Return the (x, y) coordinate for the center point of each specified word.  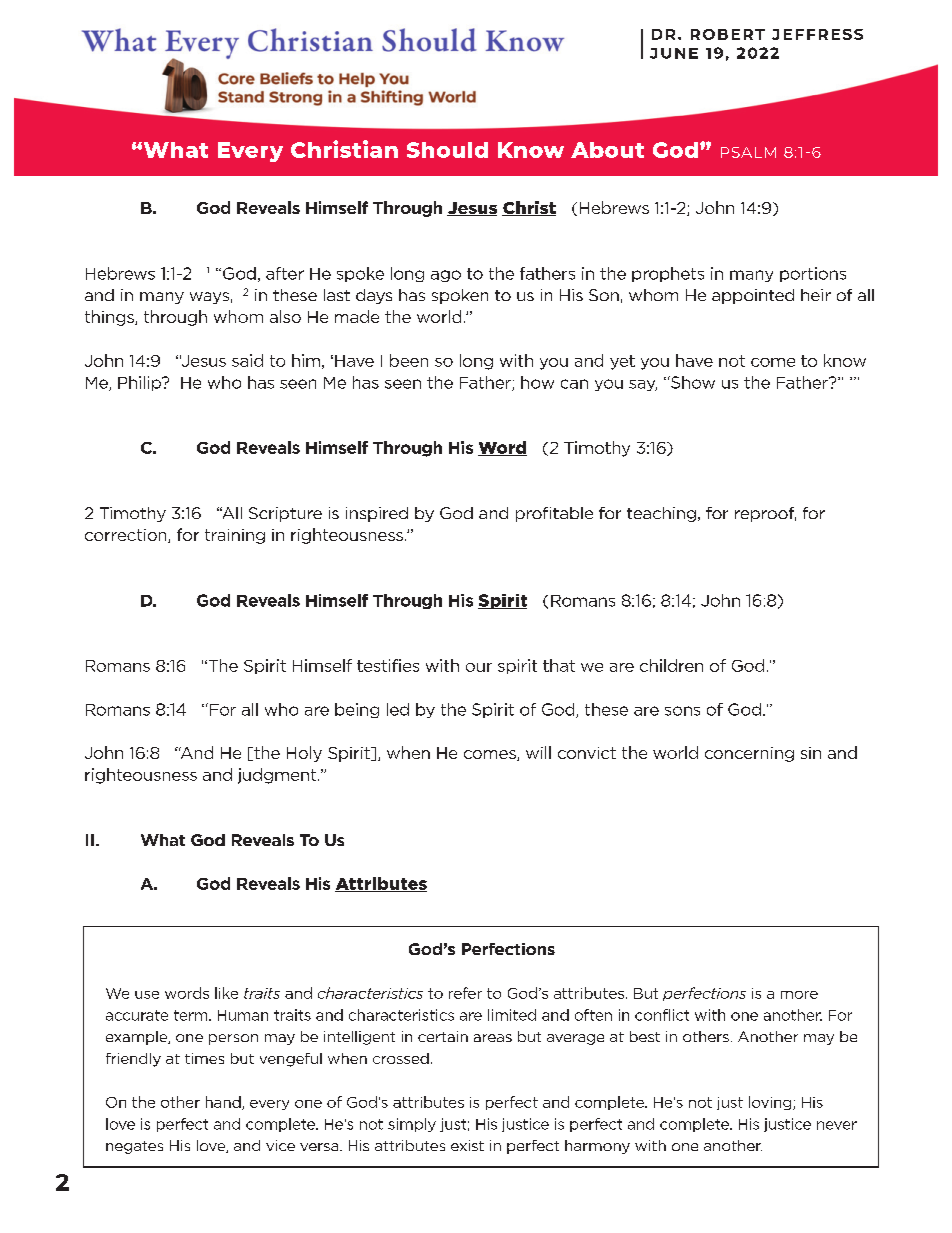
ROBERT (728, 34)
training (235, 536)
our (479, 667)
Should (447, 150)
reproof (765, 514)
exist (467, 1145)
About (607, 150)
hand (224, 1103)
